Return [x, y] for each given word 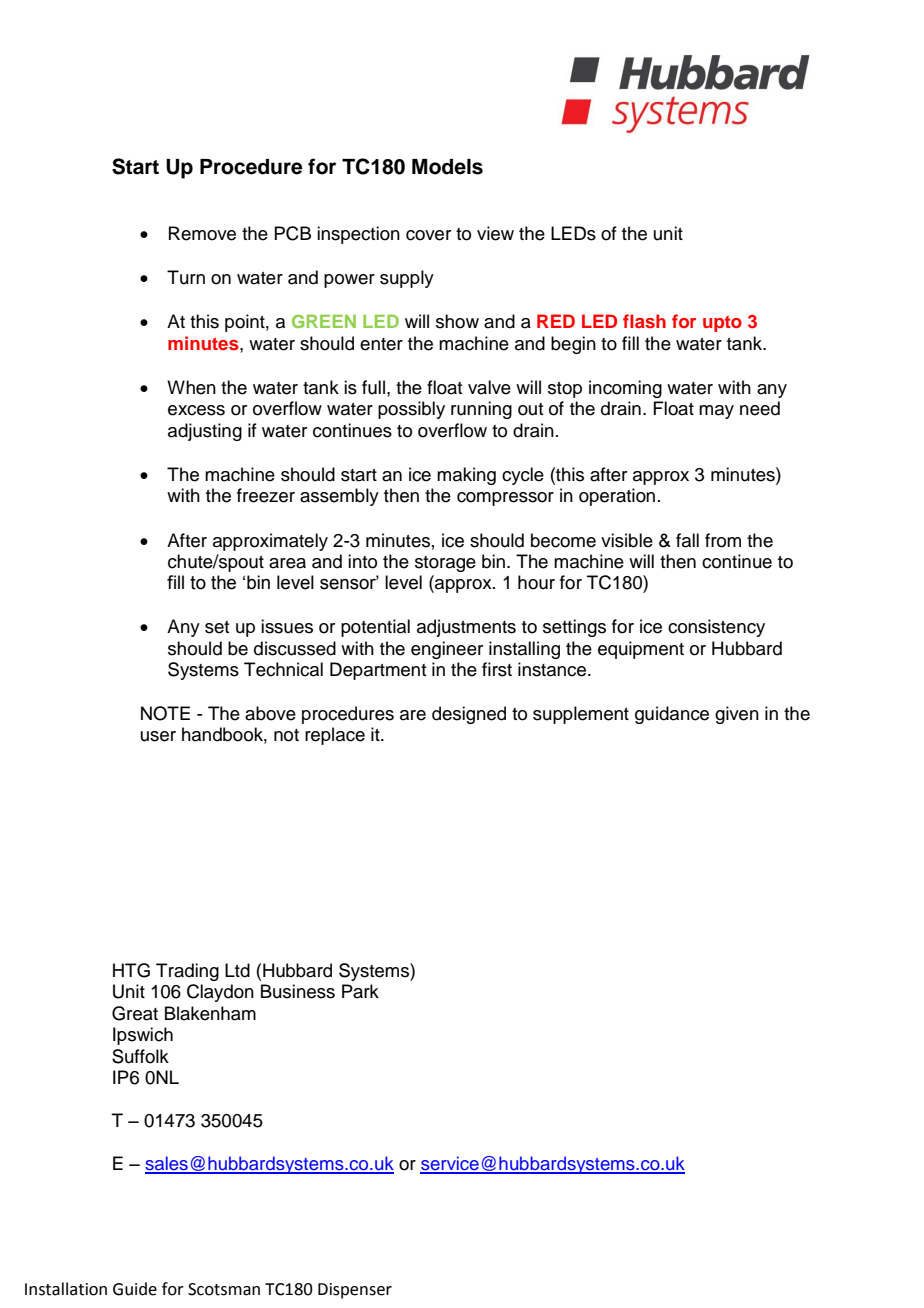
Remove [202, 233]
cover [428, 235]
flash [644, 321]
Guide [135, 1289]
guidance [672, 715]
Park [360, 991]
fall [687, 540]
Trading [187, 972]
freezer [266, 495]
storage [445, 564]
